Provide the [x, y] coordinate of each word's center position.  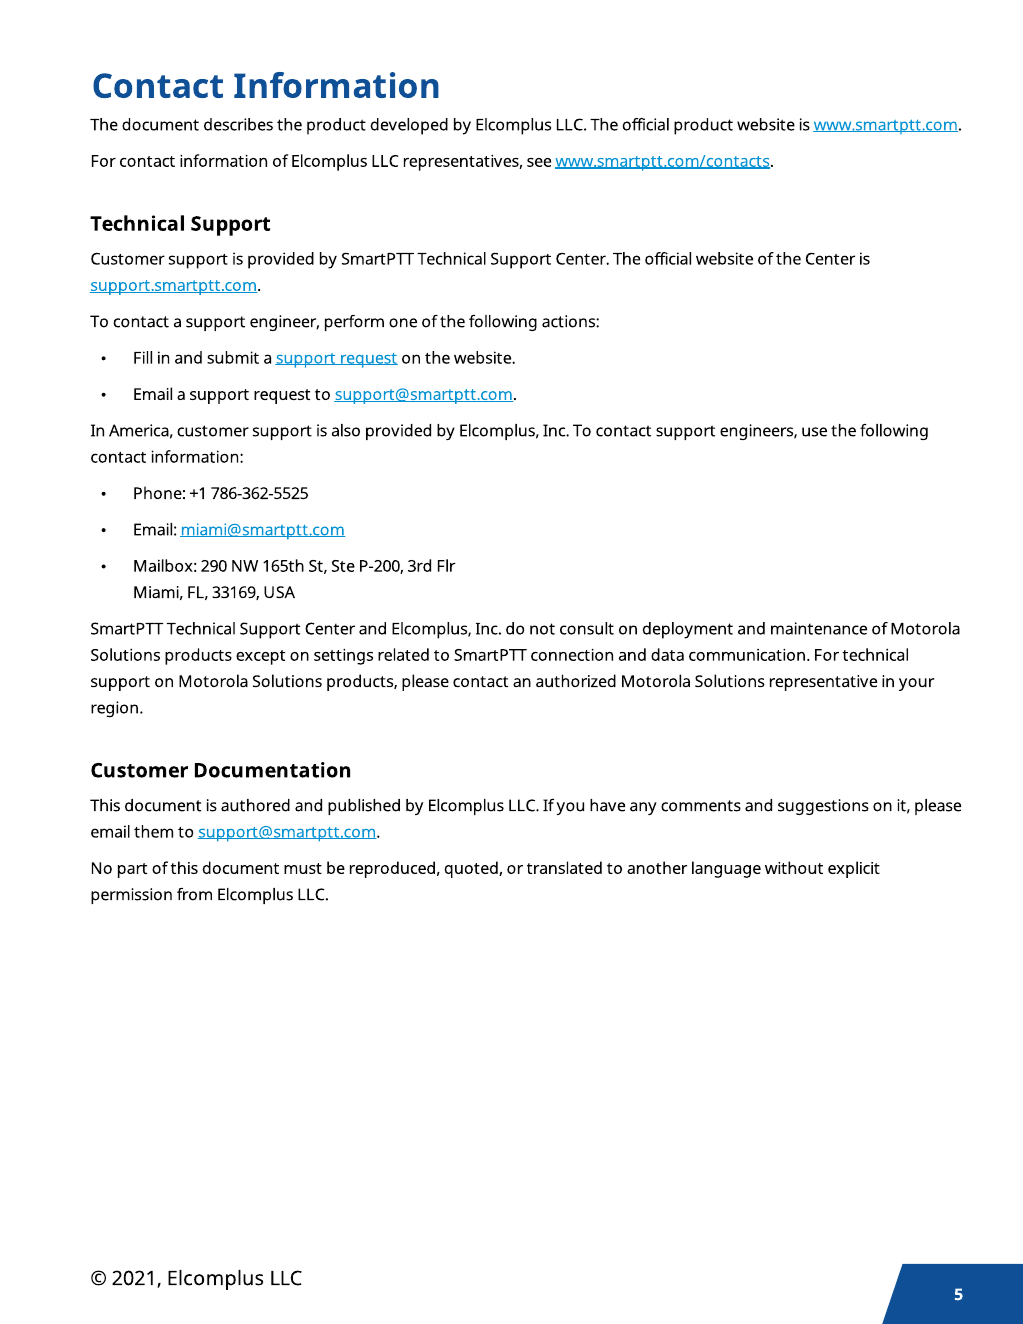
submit [233, 357]
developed [409, 126]
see [539, 162]
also [346, 430]
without [794, 867]
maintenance [819, 628]
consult [587, 628]
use [814, 432]
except [260, 657]
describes [238, 124]
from [194, 894]
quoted [472, 869]
